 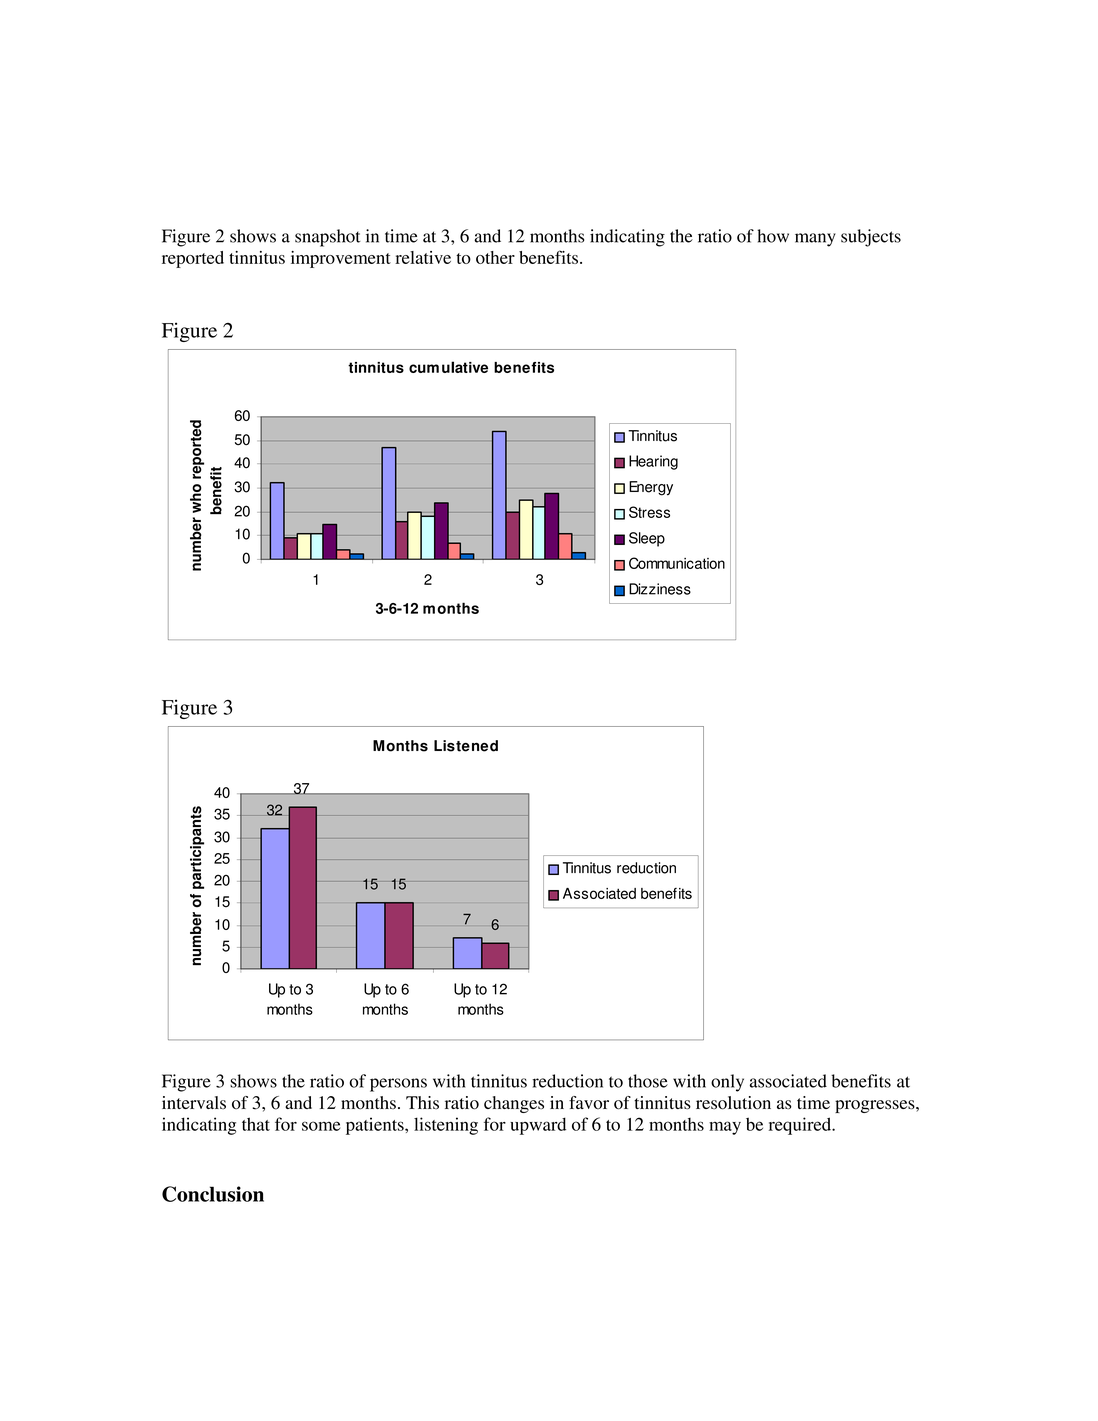 What do you see at coordinates (495, 257) in the page?
I see `other` at bounding box center [495, 257].
